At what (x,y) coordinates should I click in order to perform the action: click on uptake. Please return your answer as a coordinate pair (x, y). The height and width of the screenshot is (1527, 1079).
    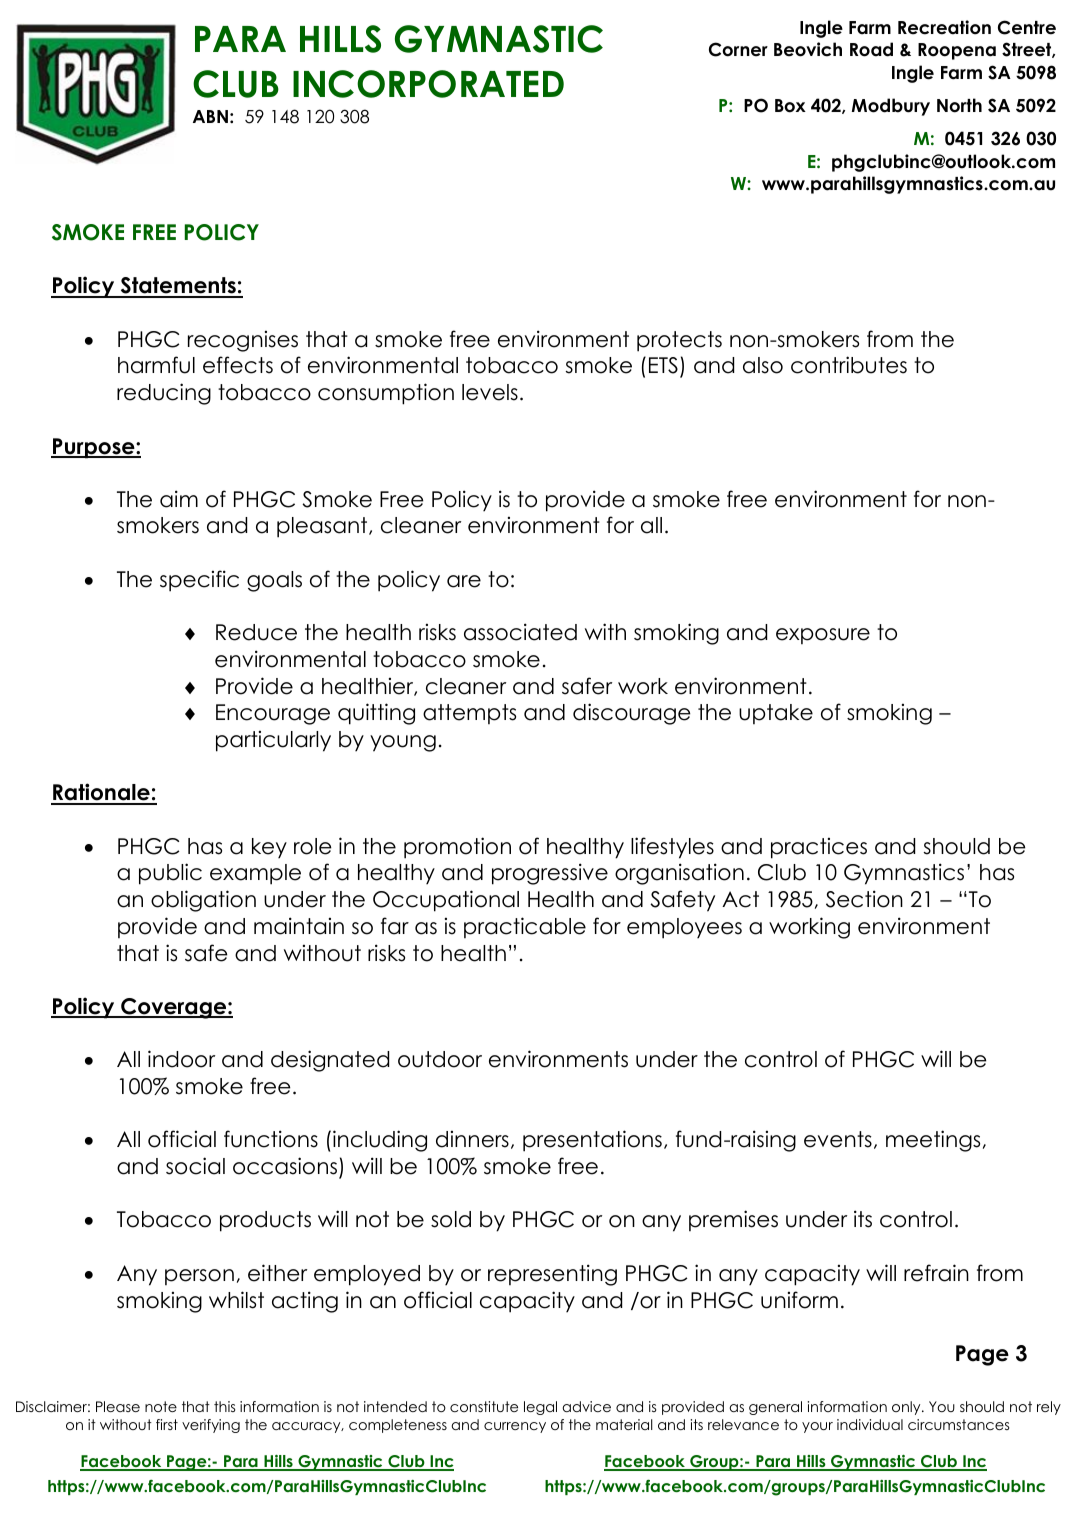
    Looking at the image, I should click on (776, 714).
